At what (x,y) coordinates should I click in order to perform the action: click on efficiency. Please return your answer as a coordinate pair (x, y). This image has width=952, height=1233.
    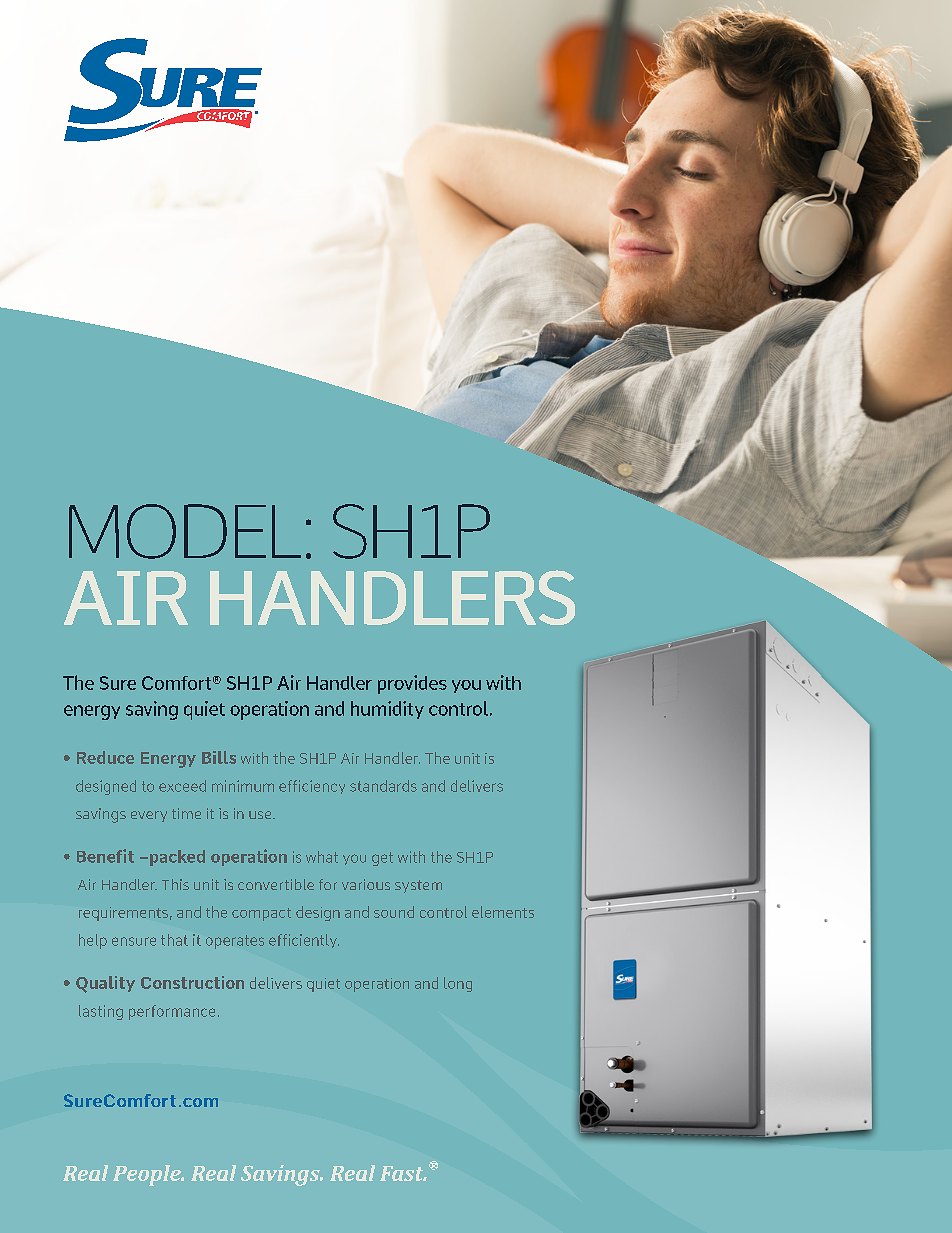
    Looking at the image, I should click on (312, 787).
